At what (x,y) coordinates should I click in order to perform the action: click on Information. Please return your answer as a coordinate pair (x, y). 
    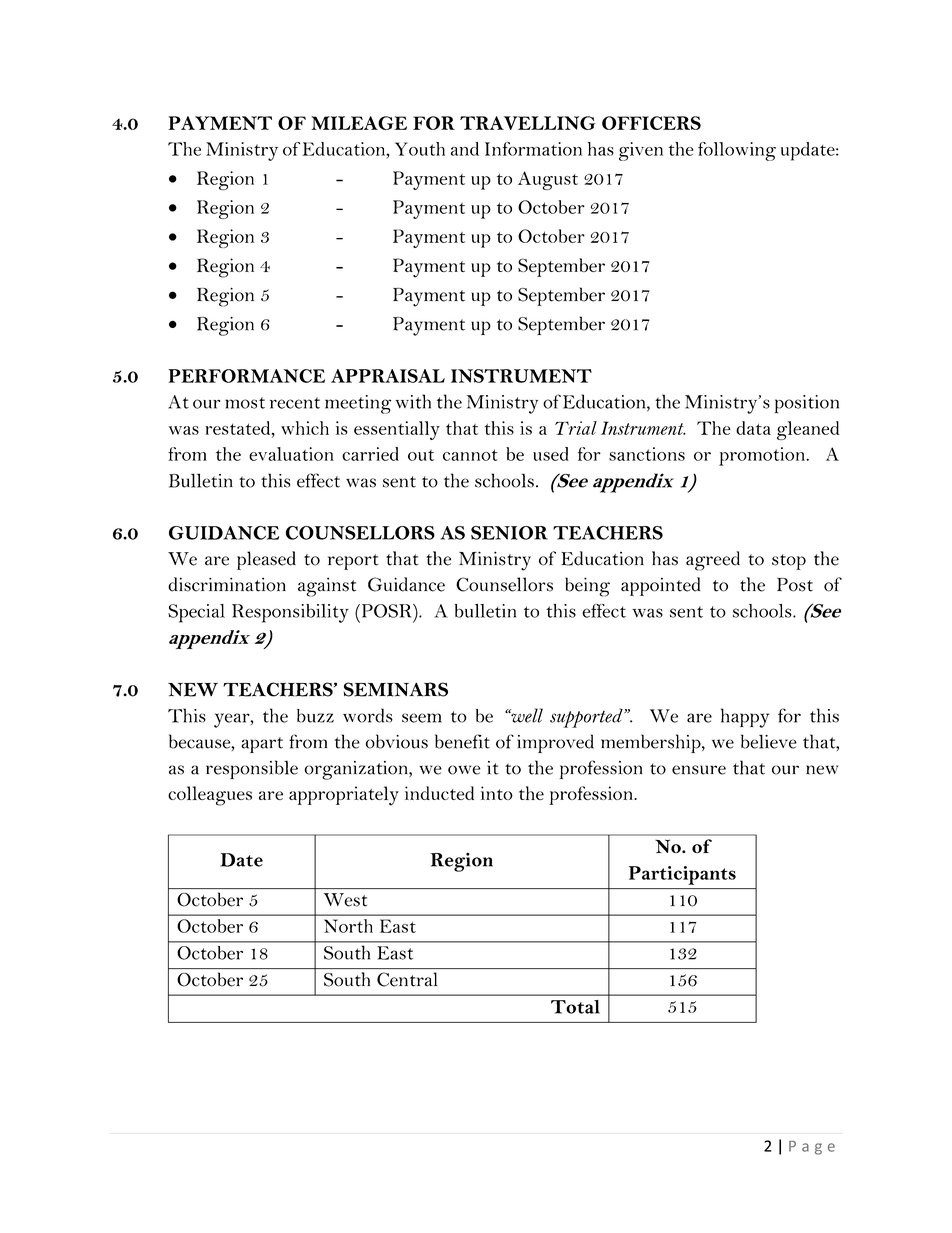
    Looking at the image, I should click on (533, 149).
